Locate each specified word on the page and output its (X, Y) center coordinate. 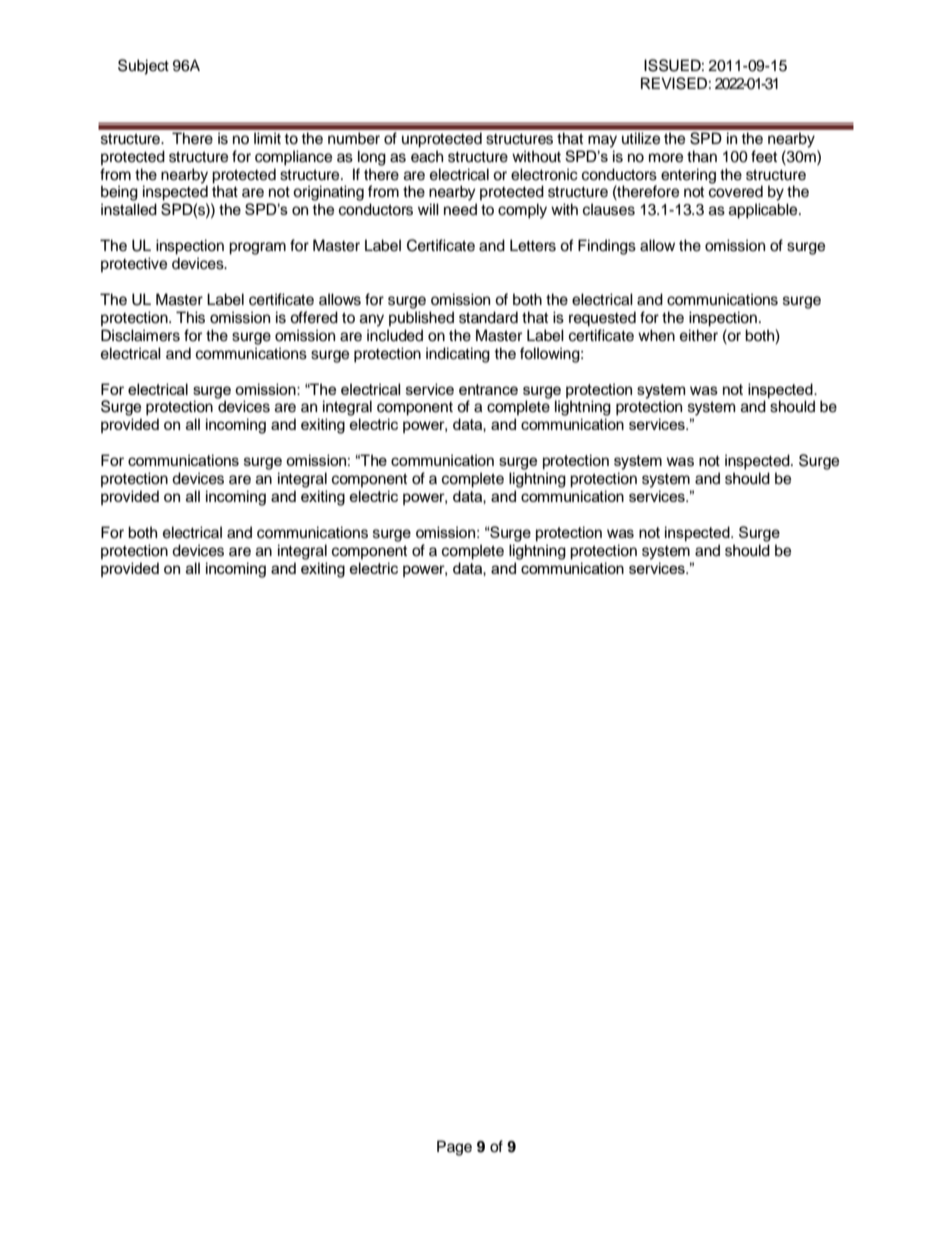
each (427, 156)
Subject (143, 67)
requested (602, 319)
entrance (488, 389)
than (702, 156)
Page (454, 1148)
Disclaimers (140, 335)
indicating (458, 355)
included (395, 335)
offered (314, 317)
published (421, 319)
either (699, 335)
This (190, 317)
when (656, 335)
